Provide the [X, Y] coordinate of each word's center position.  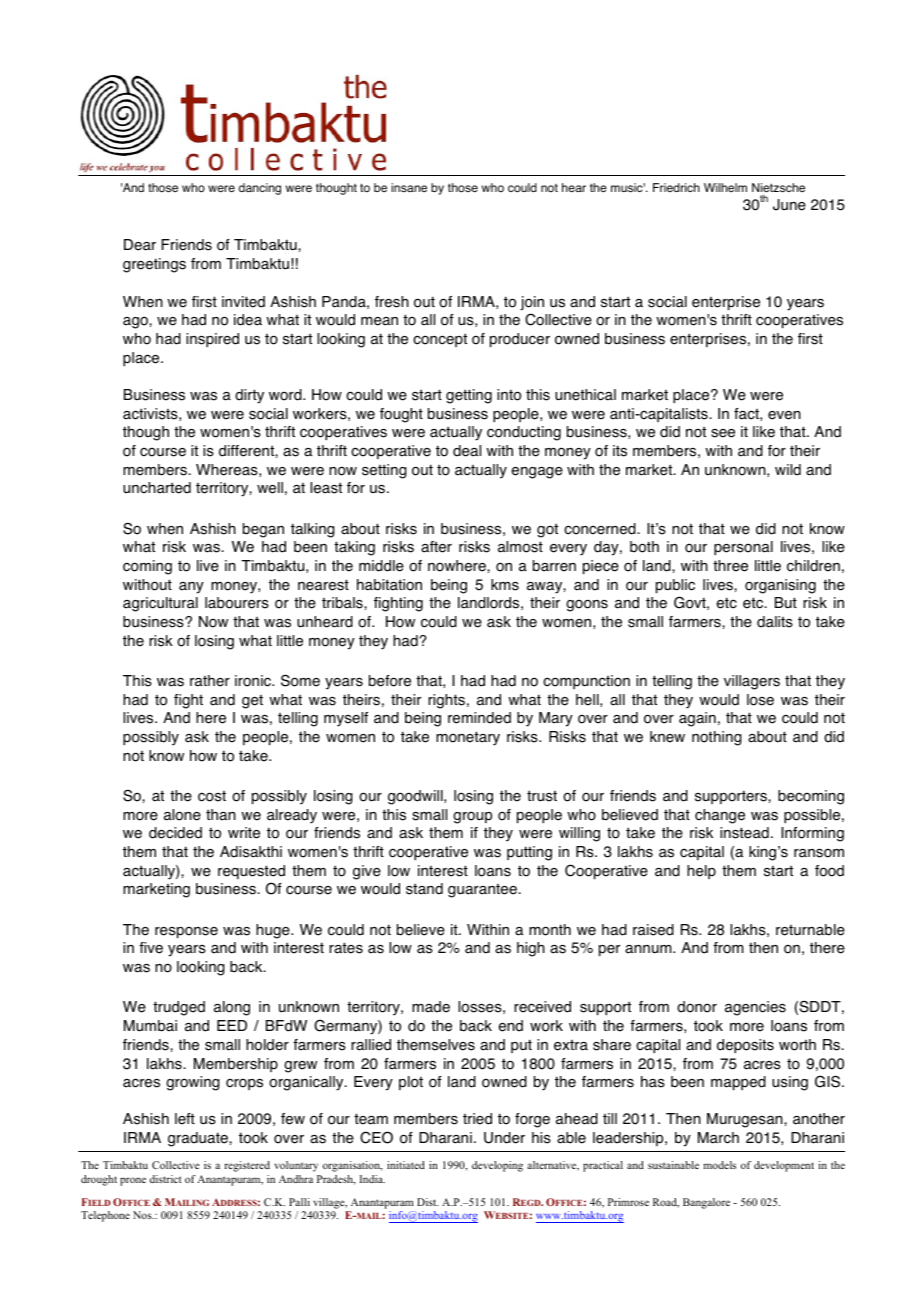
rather [210, 681]
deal [467, 451]
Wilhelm [725, 187]
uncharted [157, 488]
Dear [140, 245]
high [531, 949]
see [723, 433]
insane [409, 187]
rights [446, 701]
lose [760, 700]
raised [653, 930]
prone [133, 1181]
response [186, 932]
